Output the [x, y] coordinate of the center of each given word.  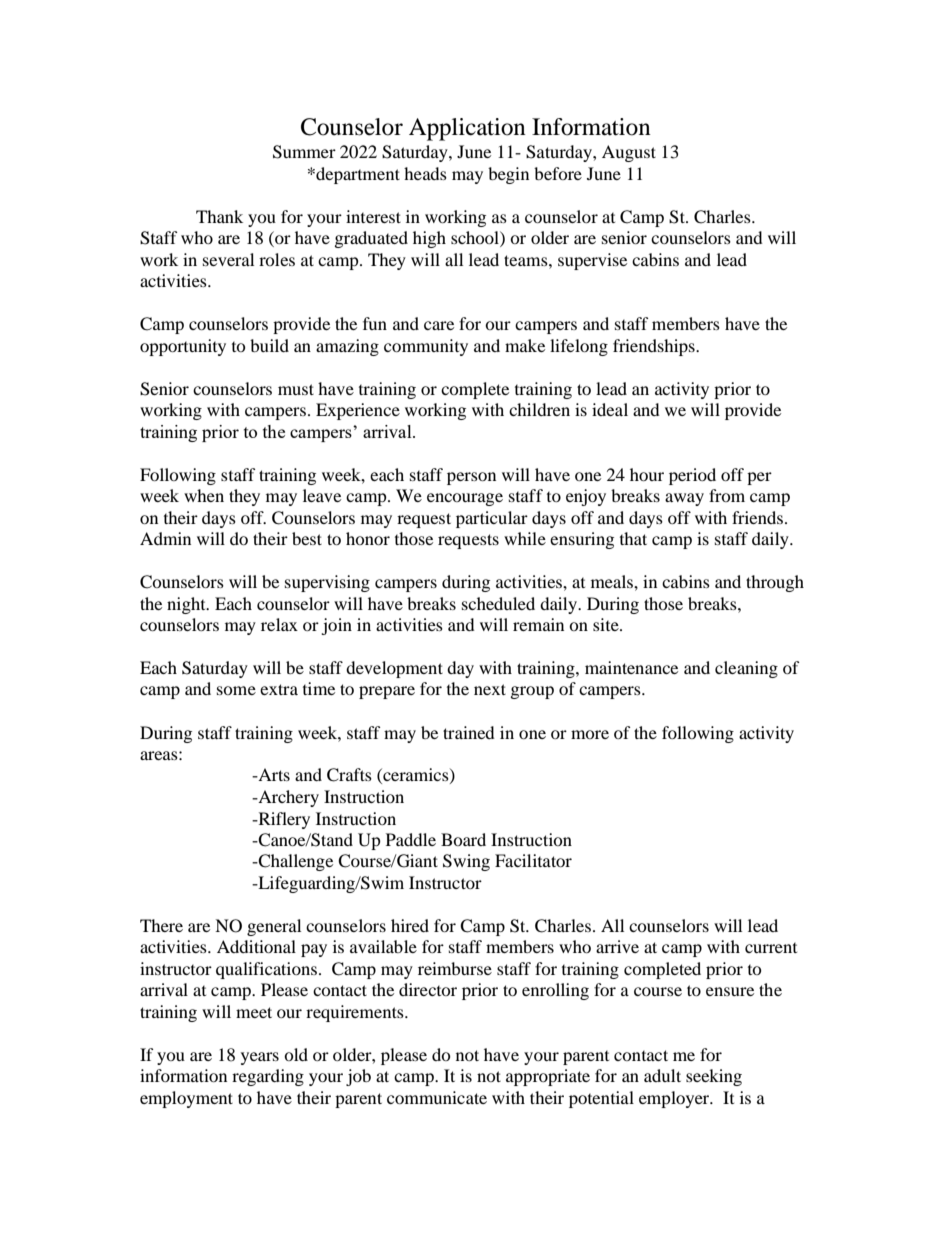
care [439, 325]
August [629, 153]
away [684, 499]
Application [467, 129]
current [771, 948]
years [260, 1058]
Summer [304, 152]
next [490, 689]
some [236, 690]
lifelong [579, 347]
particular [492, 519]
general [274, 927]
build [269, 345]
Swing [466, 862]
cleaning [746, 669]
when [204, 495]
